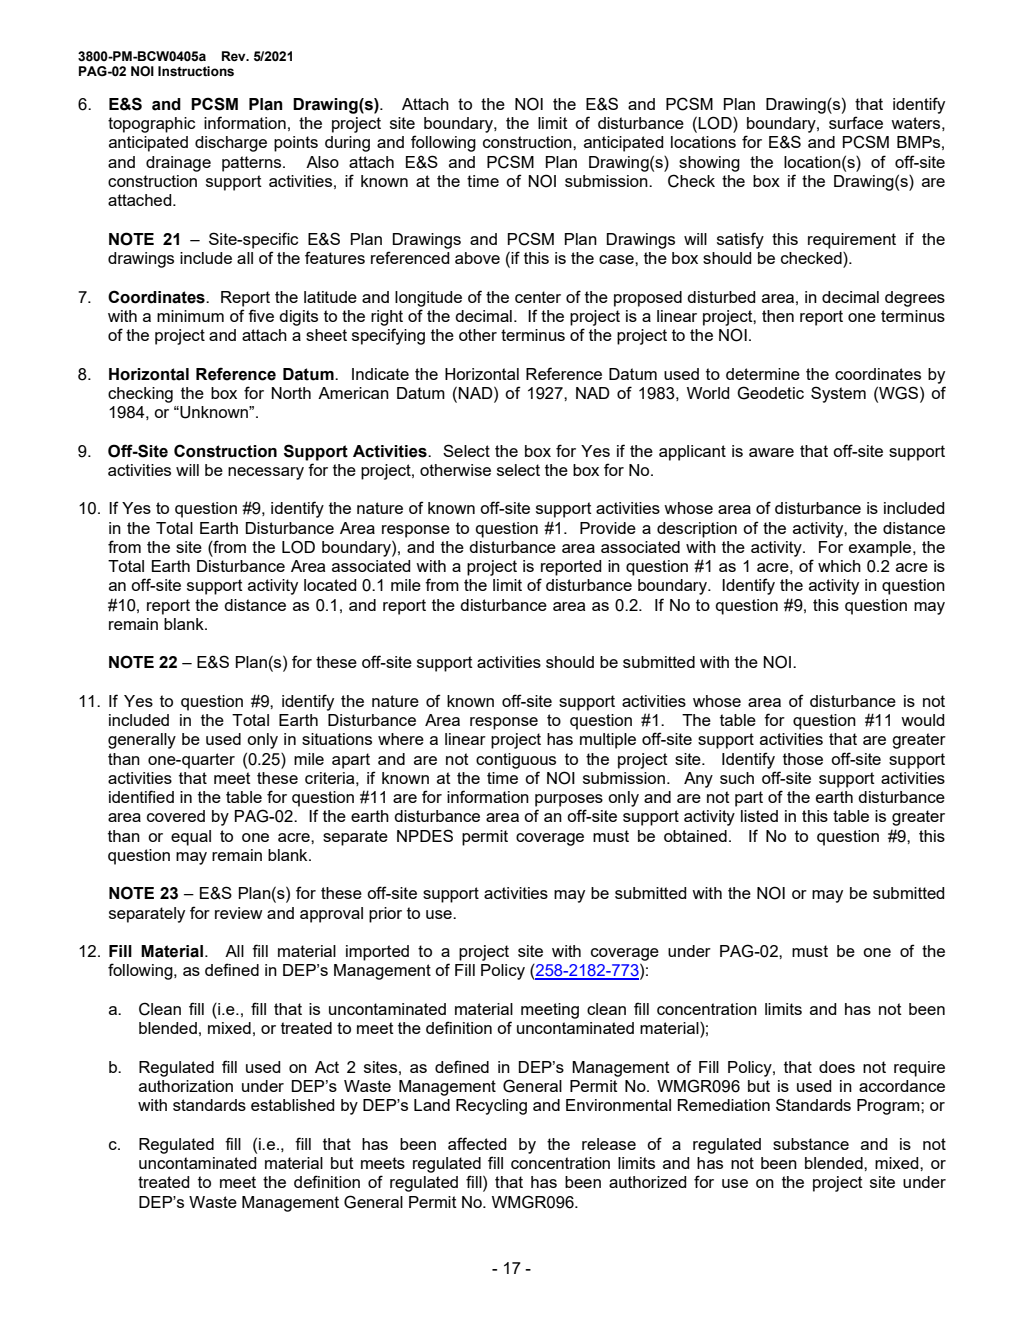 The image size is (1024, 1326). What do you see at coordinates (837, 1067) in the screenshot?
I see `does` at bounding box center [837, 1067].
